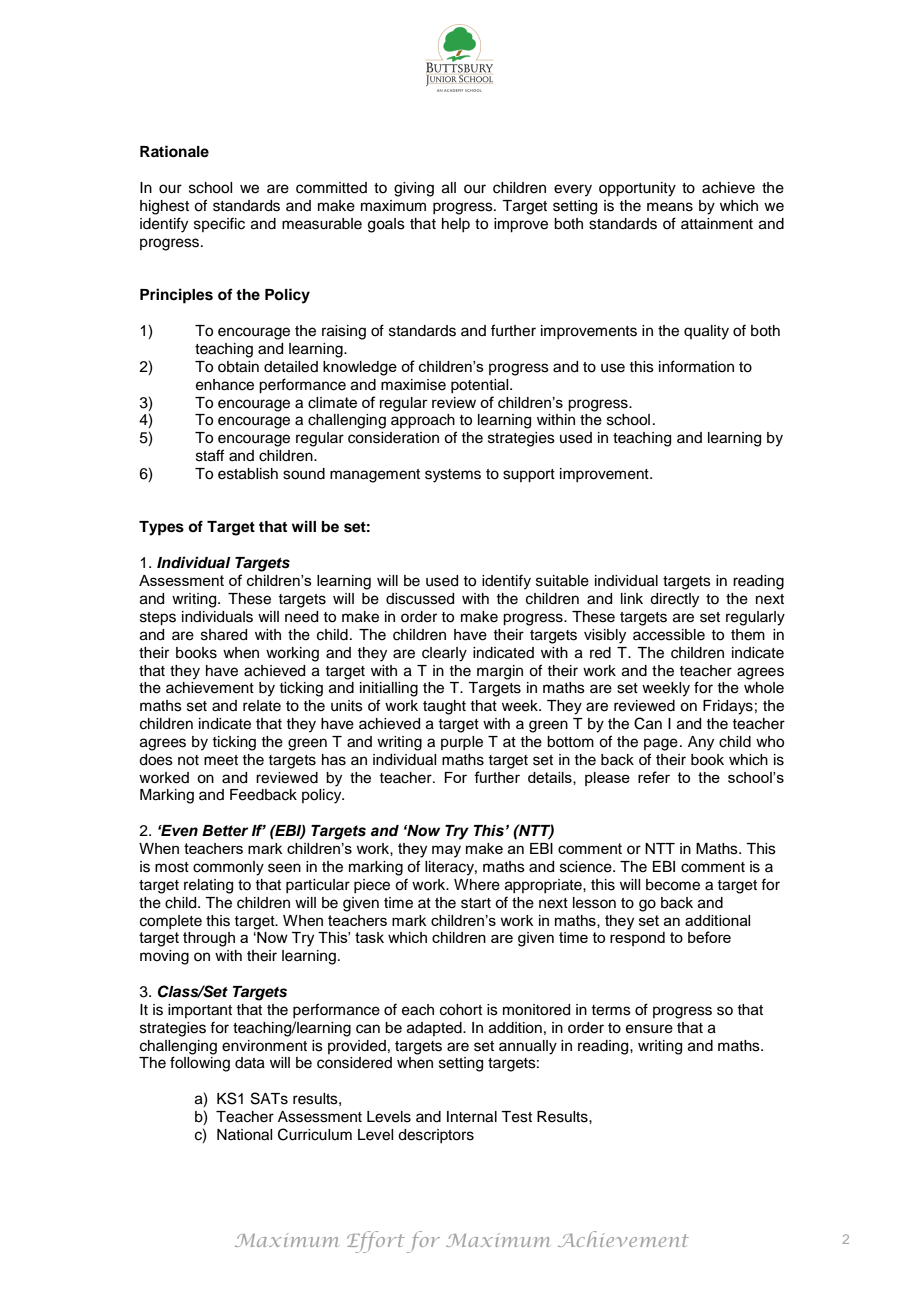  I want to click on become, so click(673, 885).
